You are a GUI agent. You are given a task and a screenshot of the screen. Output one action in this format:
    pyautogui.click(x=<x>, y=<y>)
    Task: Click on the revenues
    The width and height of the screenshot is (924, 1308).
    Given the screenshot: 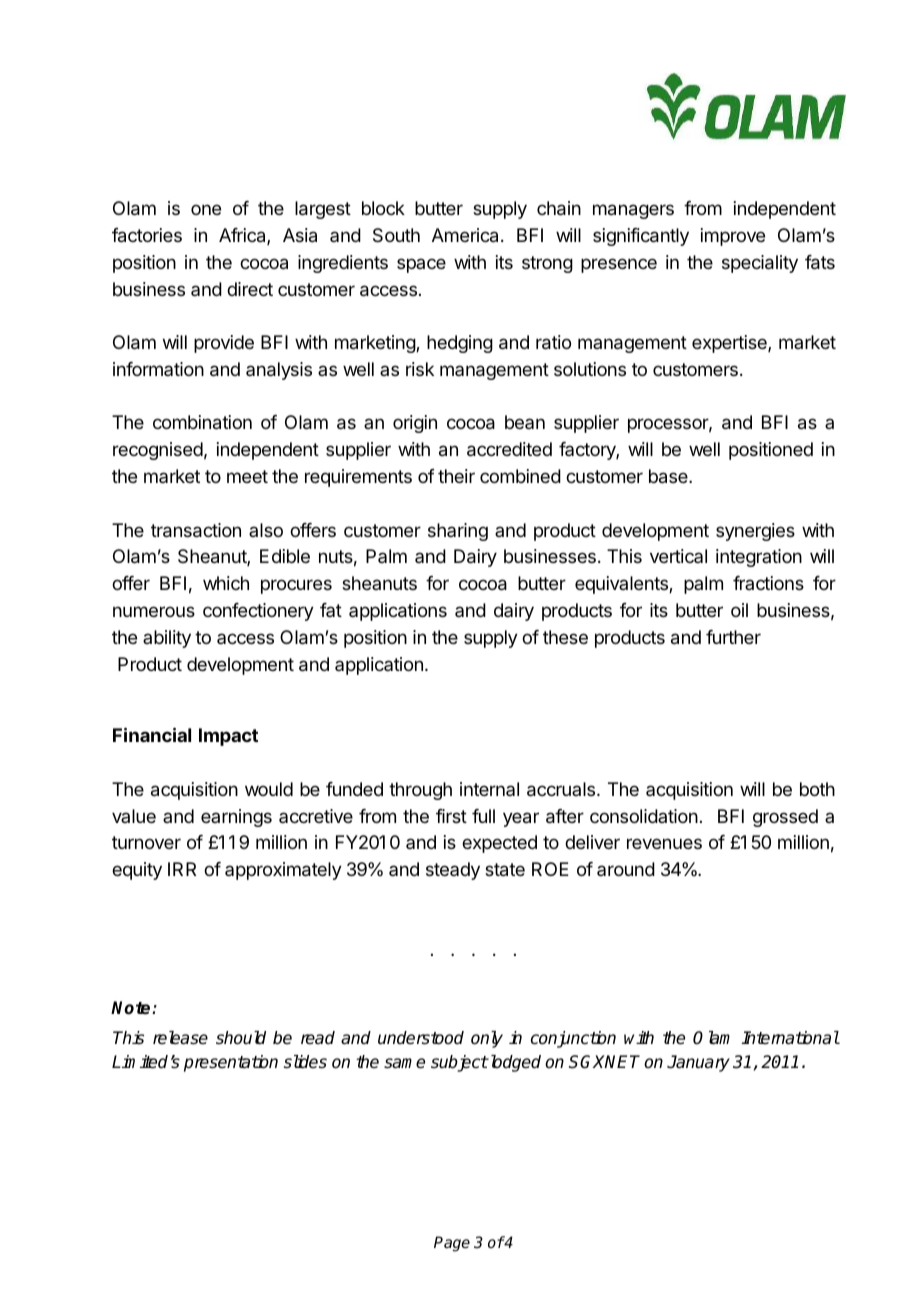 What is the action you would take?
    pyautogui.click(x=664, y=843)
